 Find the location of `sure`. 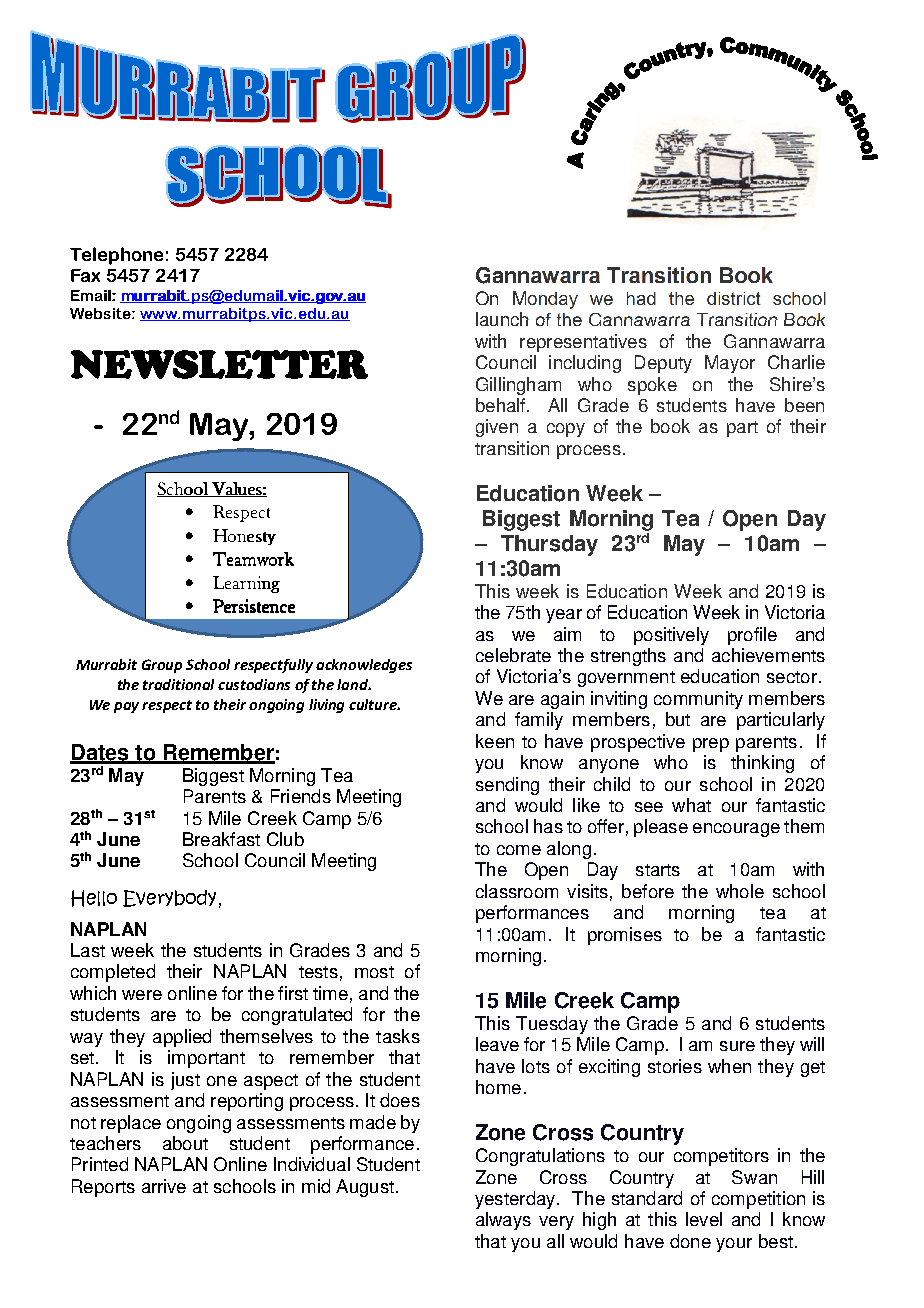

sure is located at coordinates (737, 1046).
